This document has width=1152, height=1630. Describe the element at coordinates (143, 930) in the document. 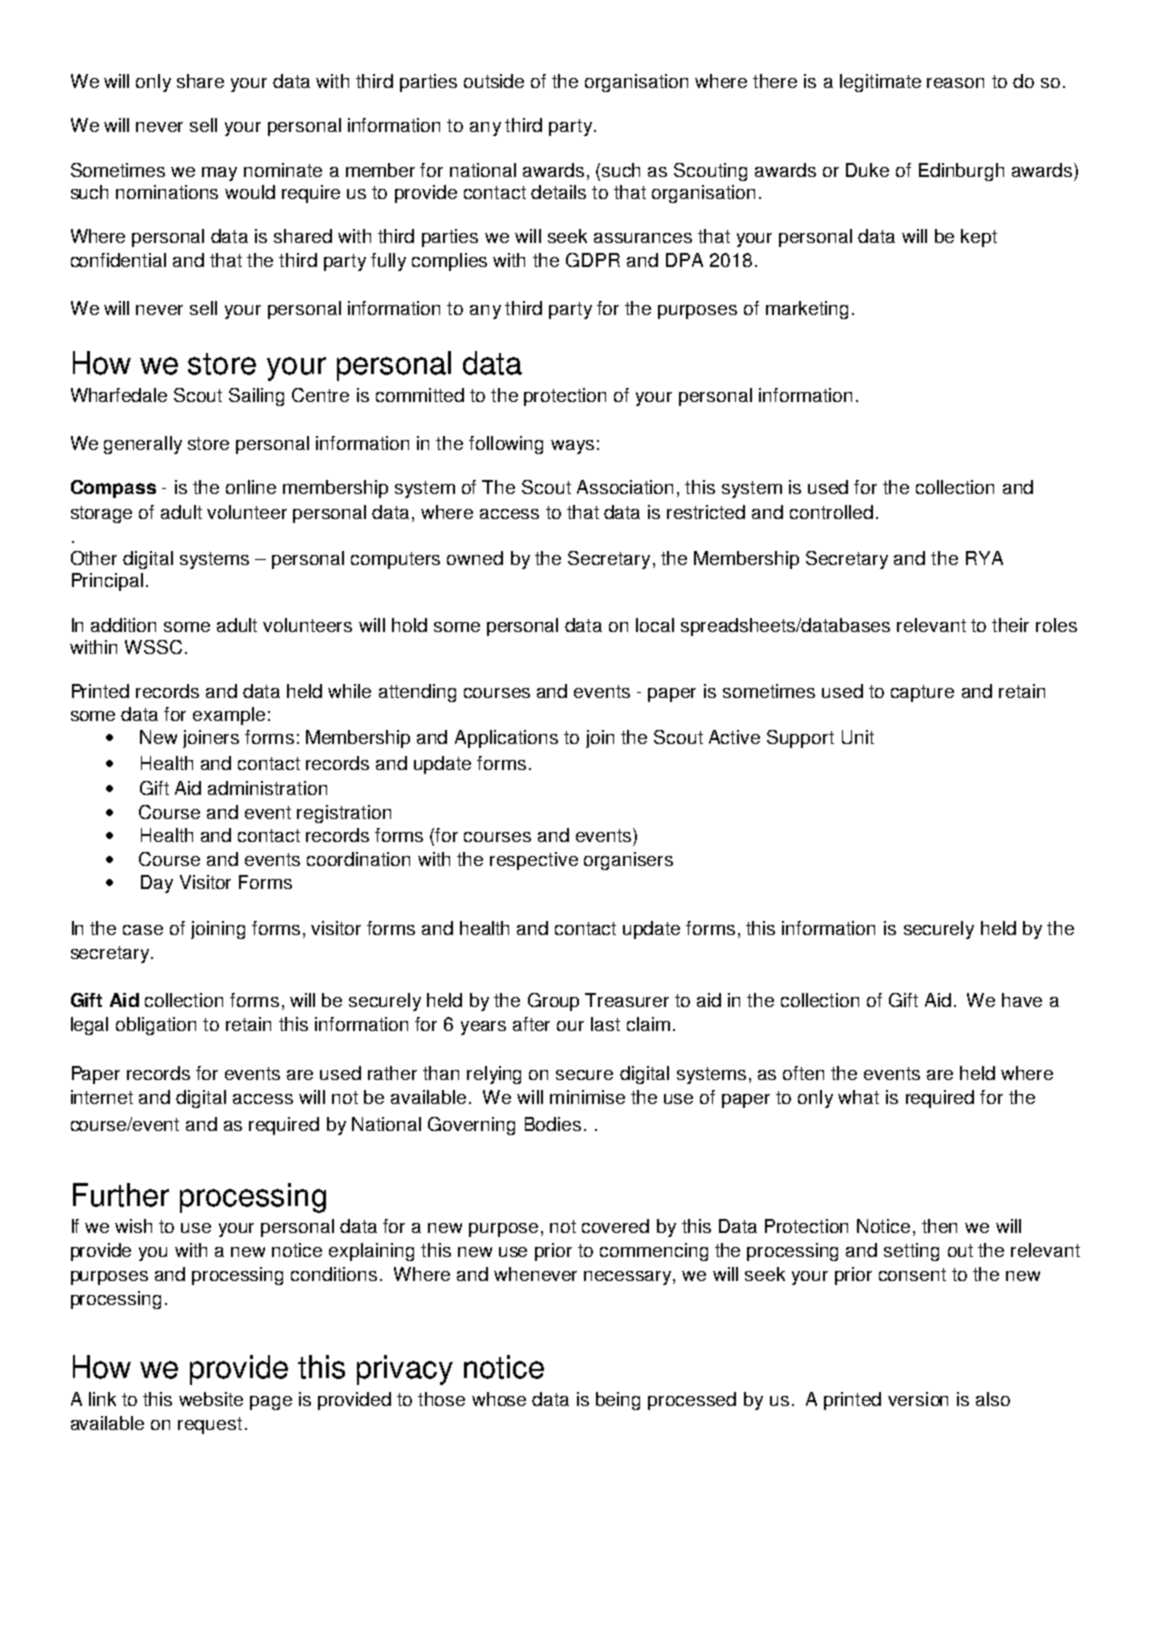

I see `case` at that location.
